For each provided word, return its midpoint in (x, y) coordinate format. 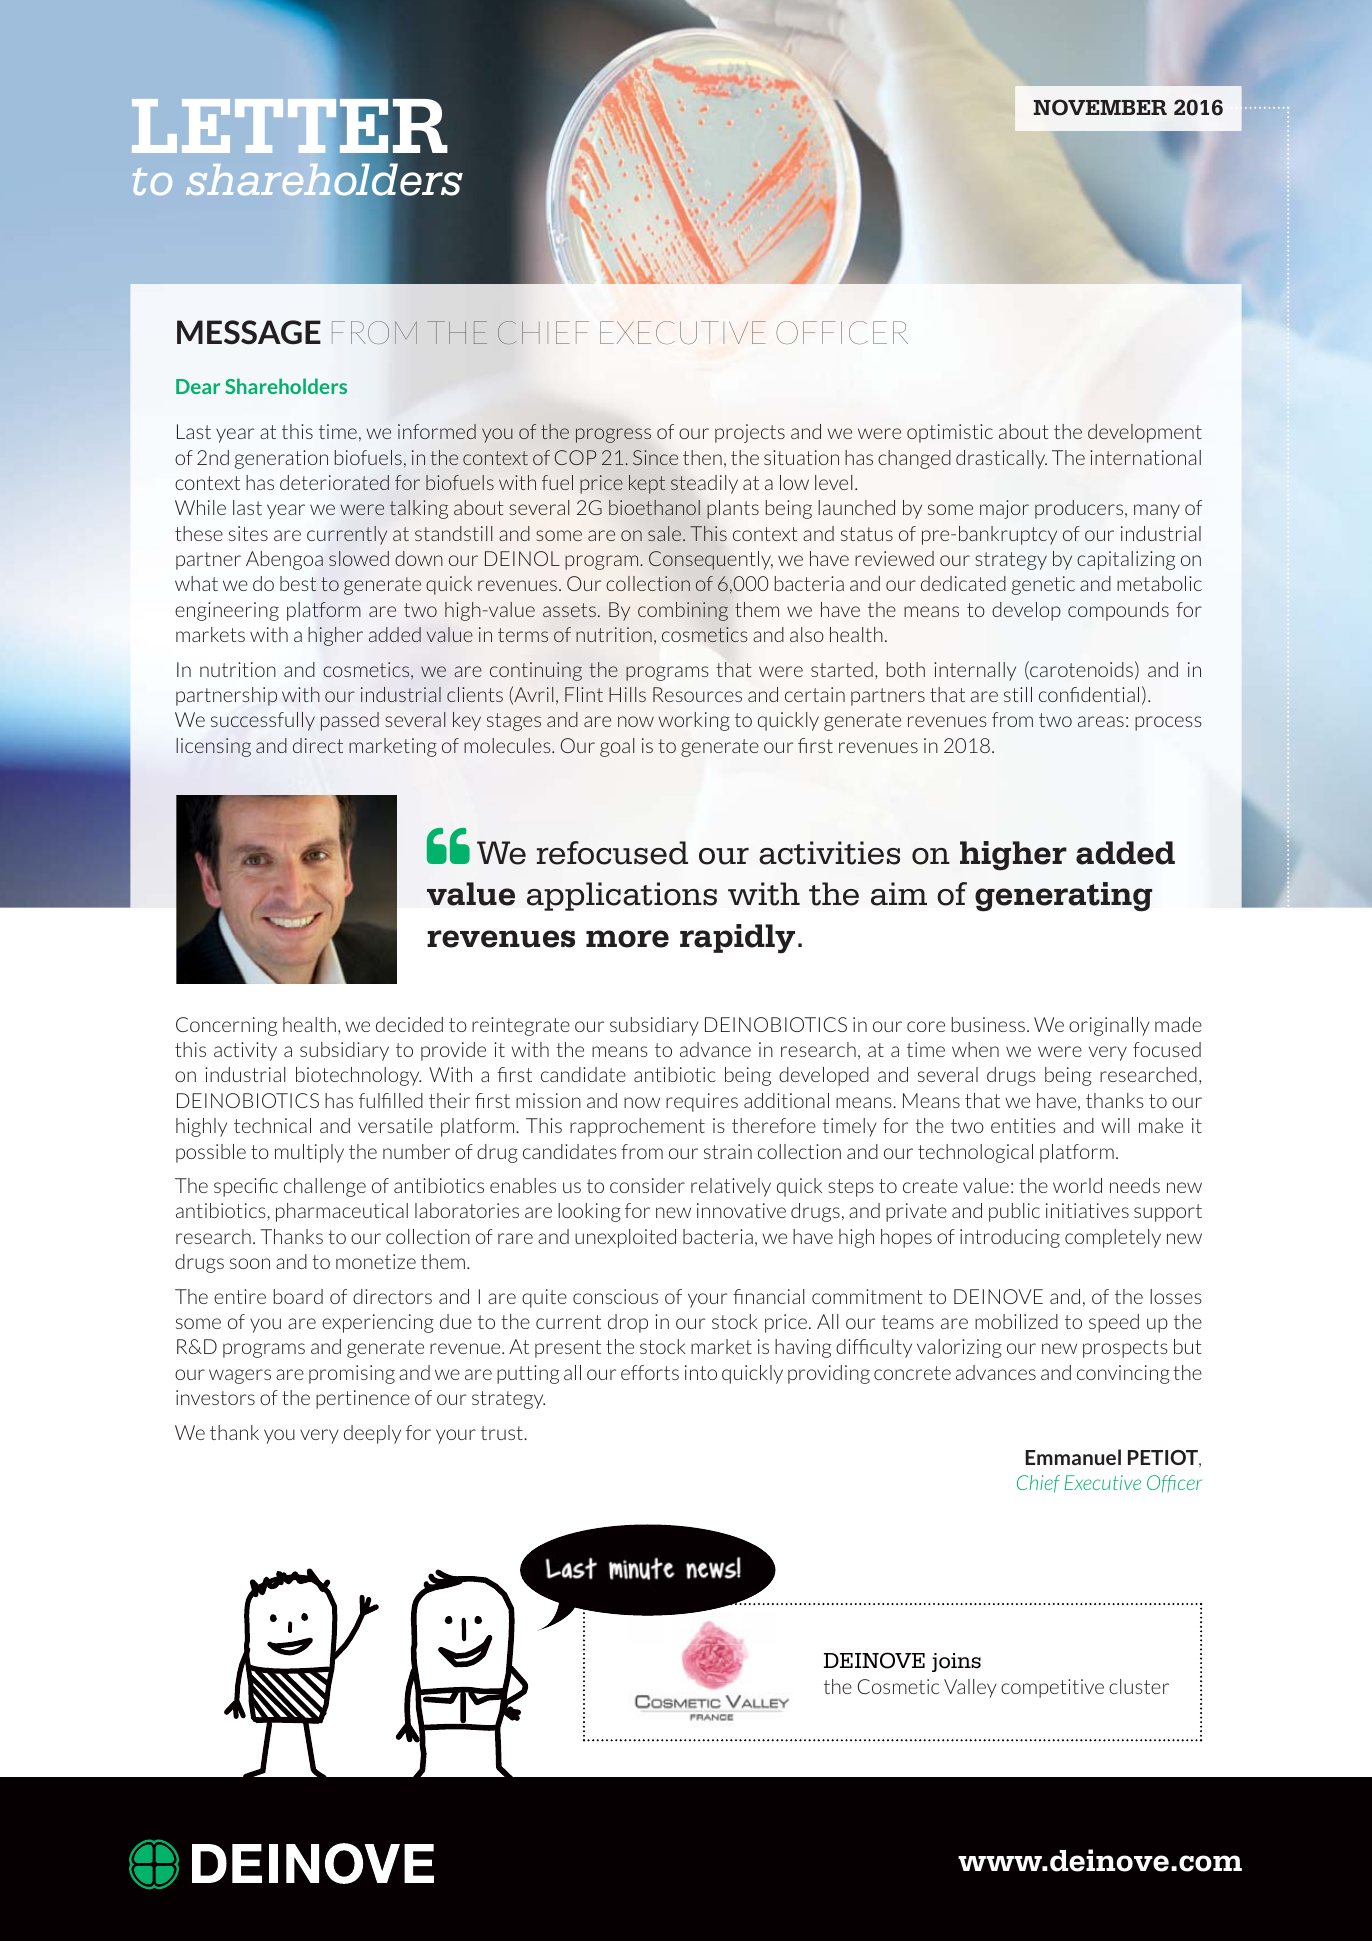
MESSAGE (249, 332)
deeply (372, 1434)
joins (956, 1662)
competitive (1052, 1688)
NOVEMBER (1100, 107)
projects (750, 433)
